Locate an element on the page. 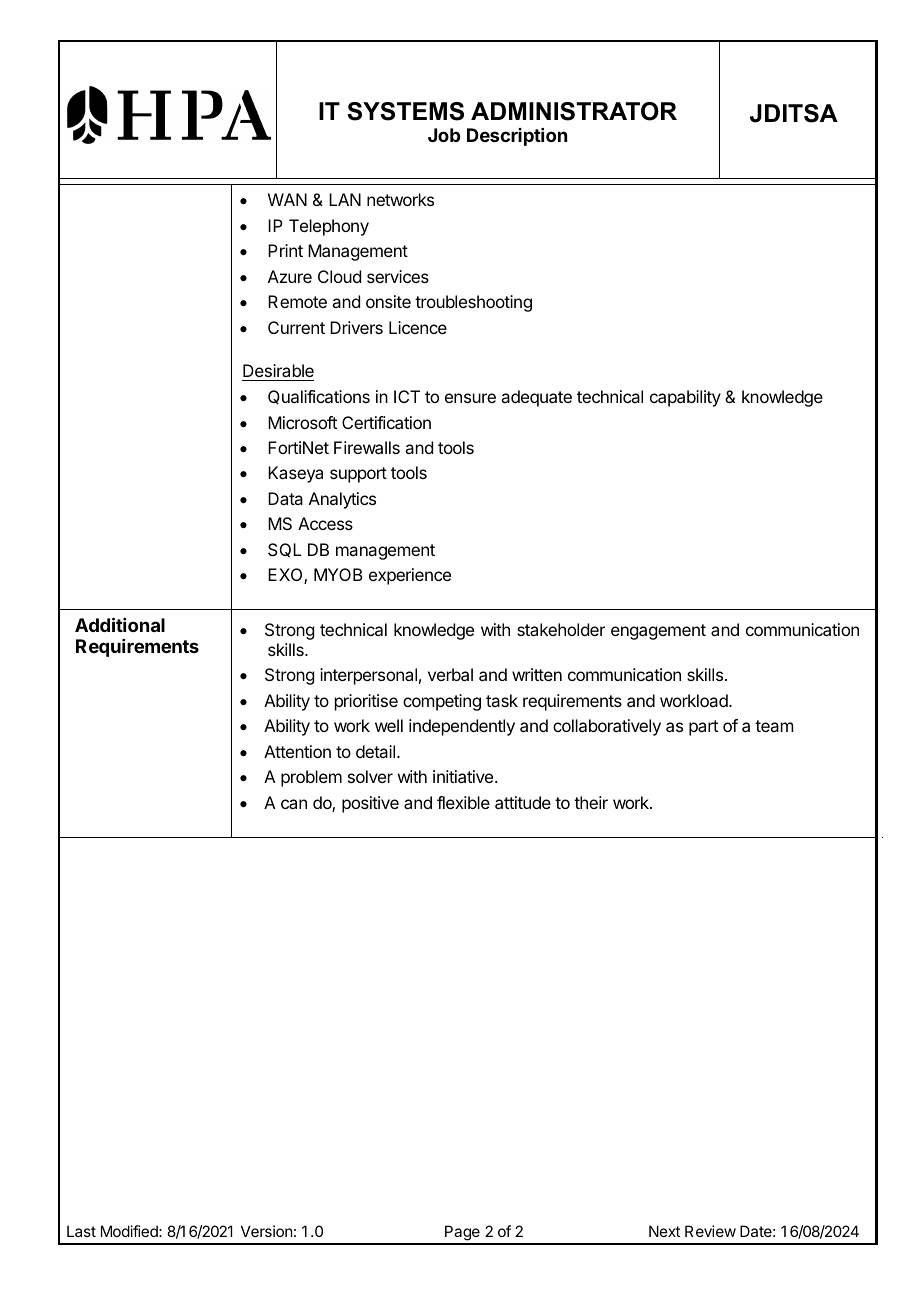 The width and height of the image is (924, 1307). Page is located at coordinates (462, 1234).
